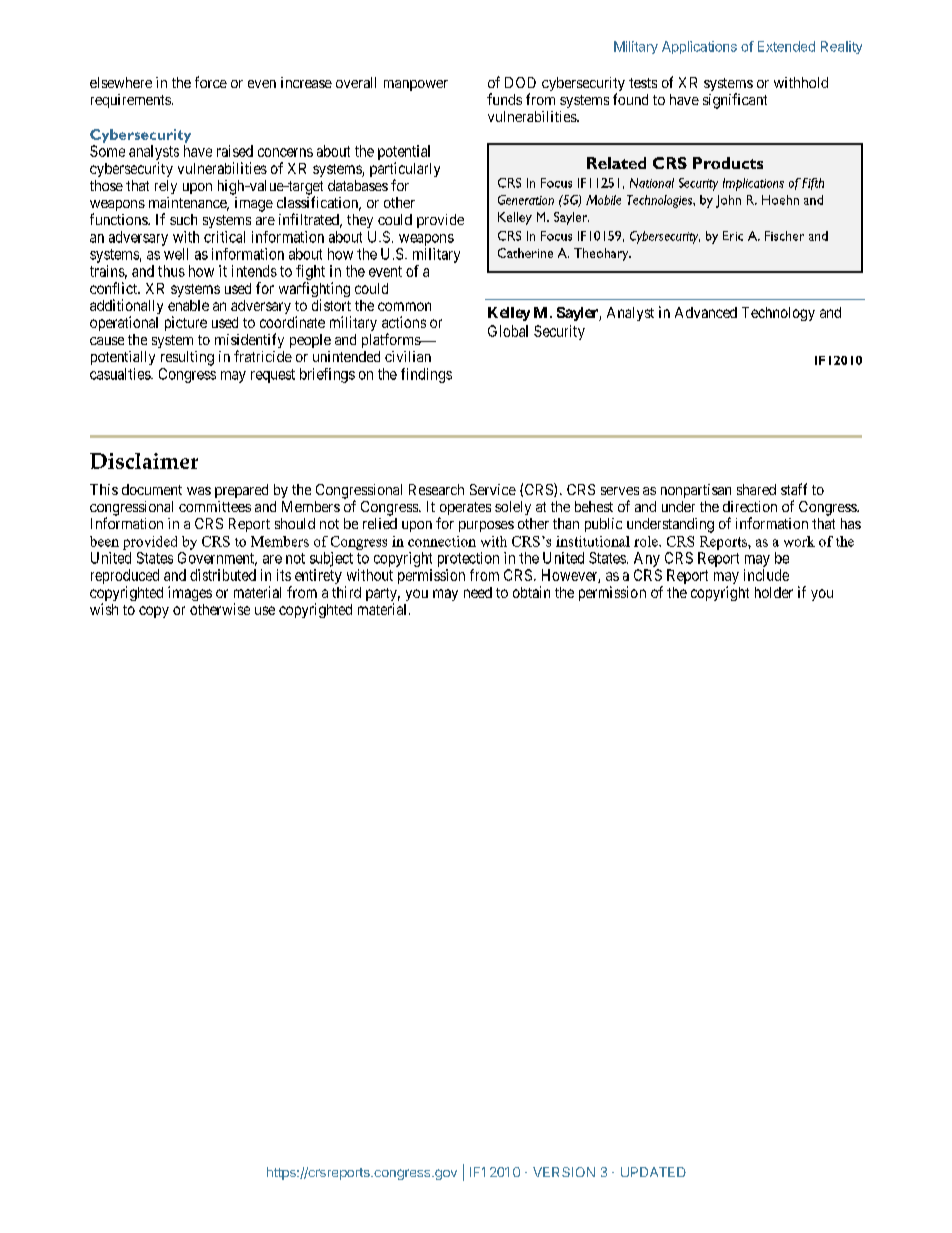 Image resolution: width=952 pixels, height=1233 pixels. Describe the element at coordinates (187, 358) in the screenshot. I see `resulting` at that location.
